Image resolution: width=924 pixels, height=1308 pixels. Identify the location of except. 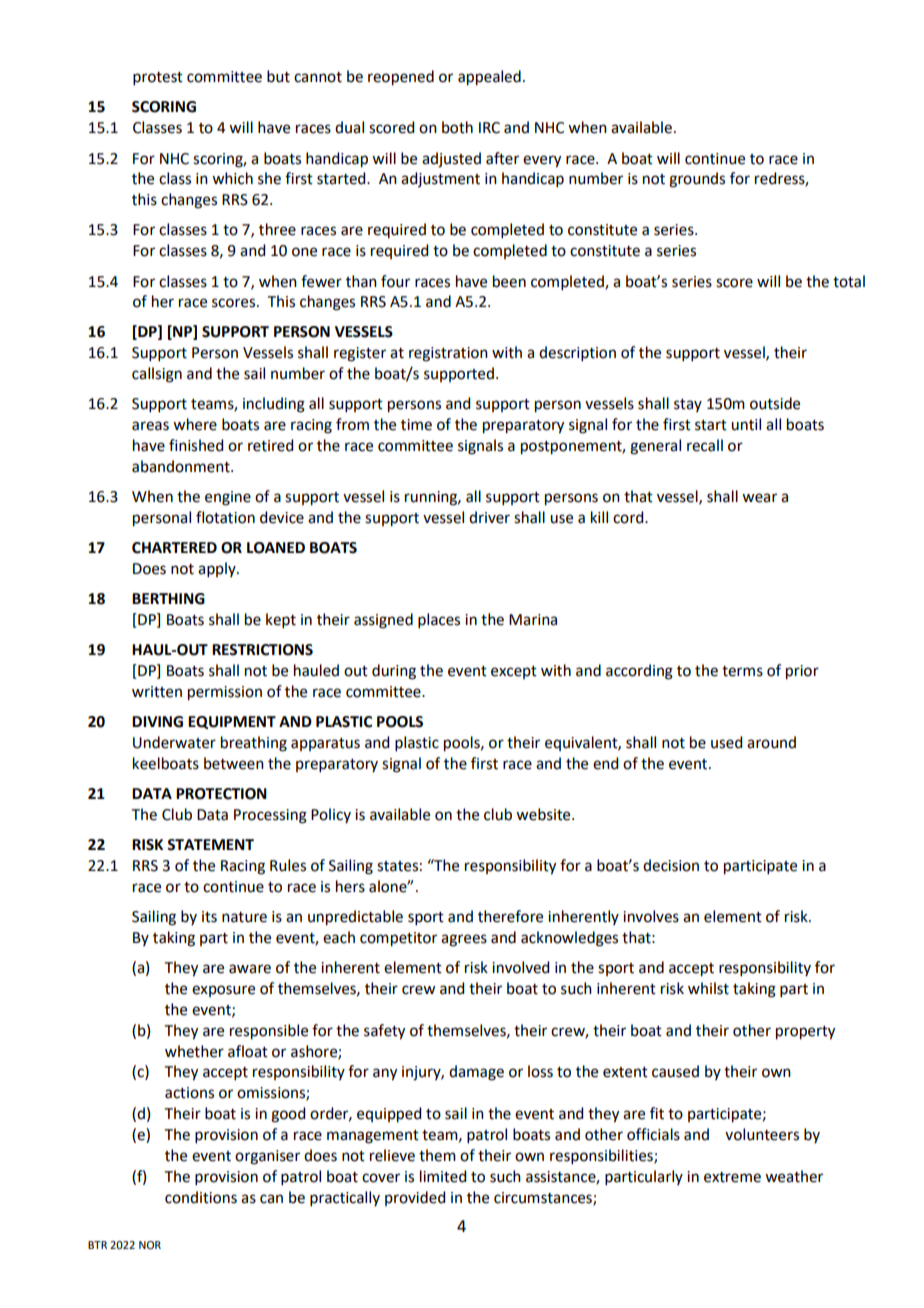
(514, 672).
